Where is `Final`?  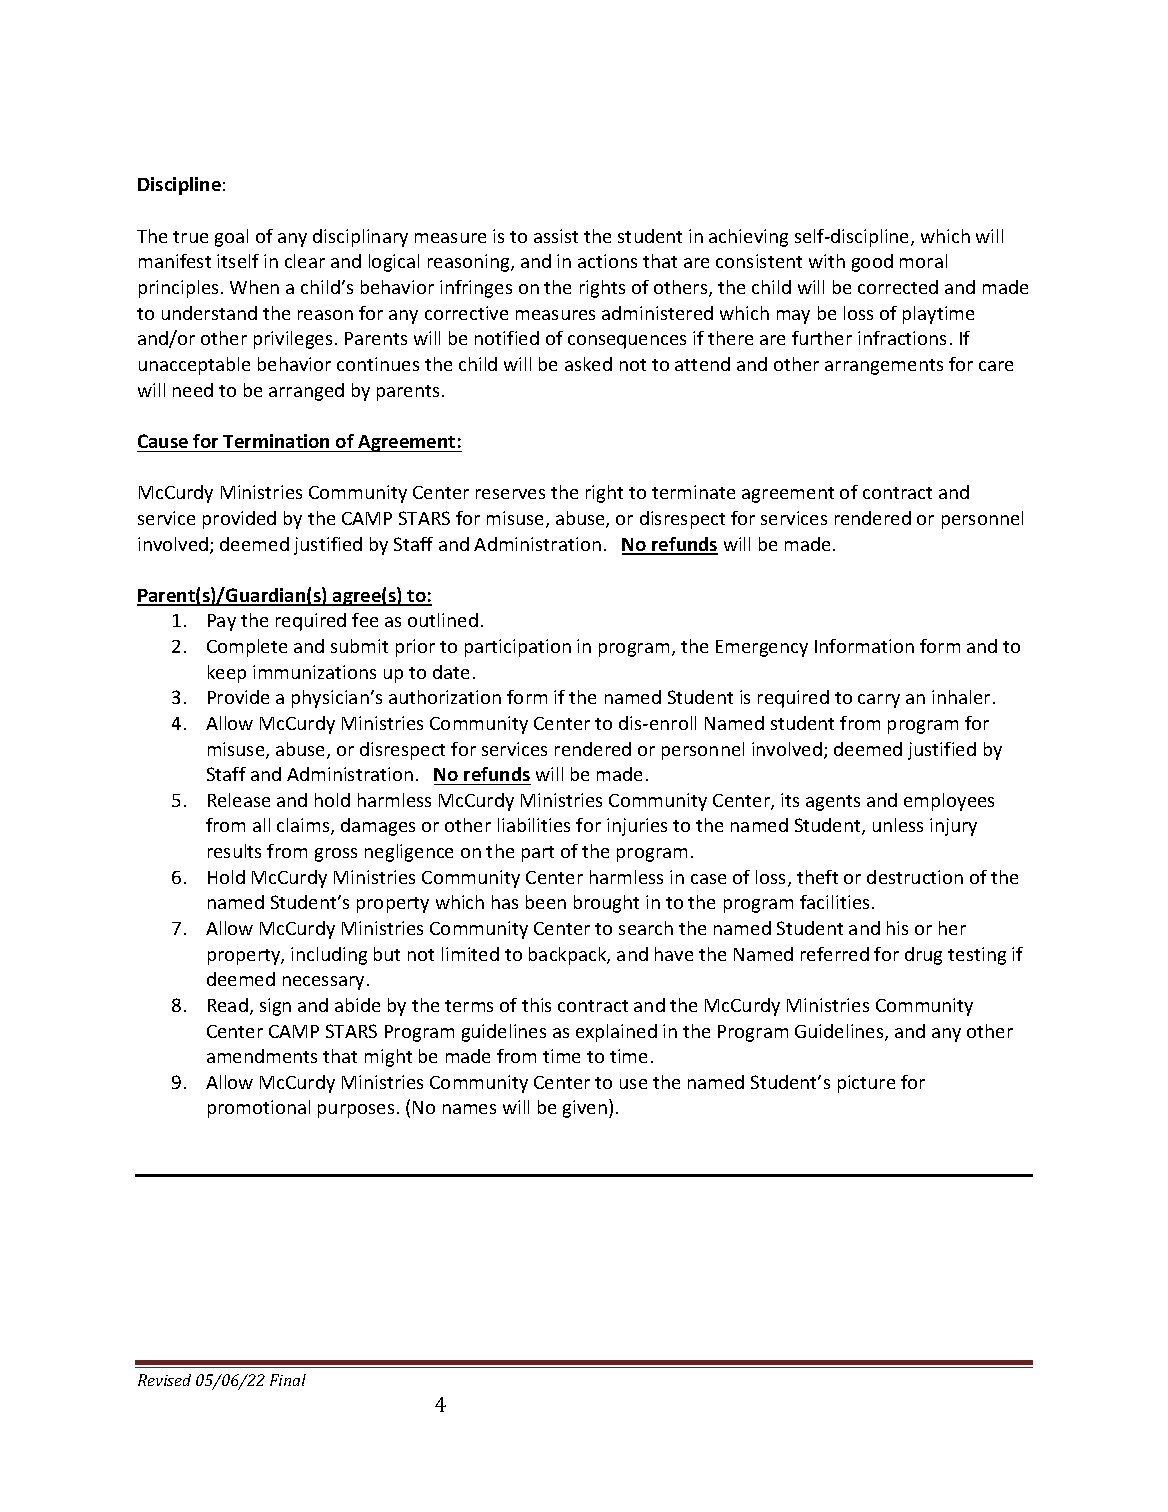 Final is located at coordinates (288, 1380).
